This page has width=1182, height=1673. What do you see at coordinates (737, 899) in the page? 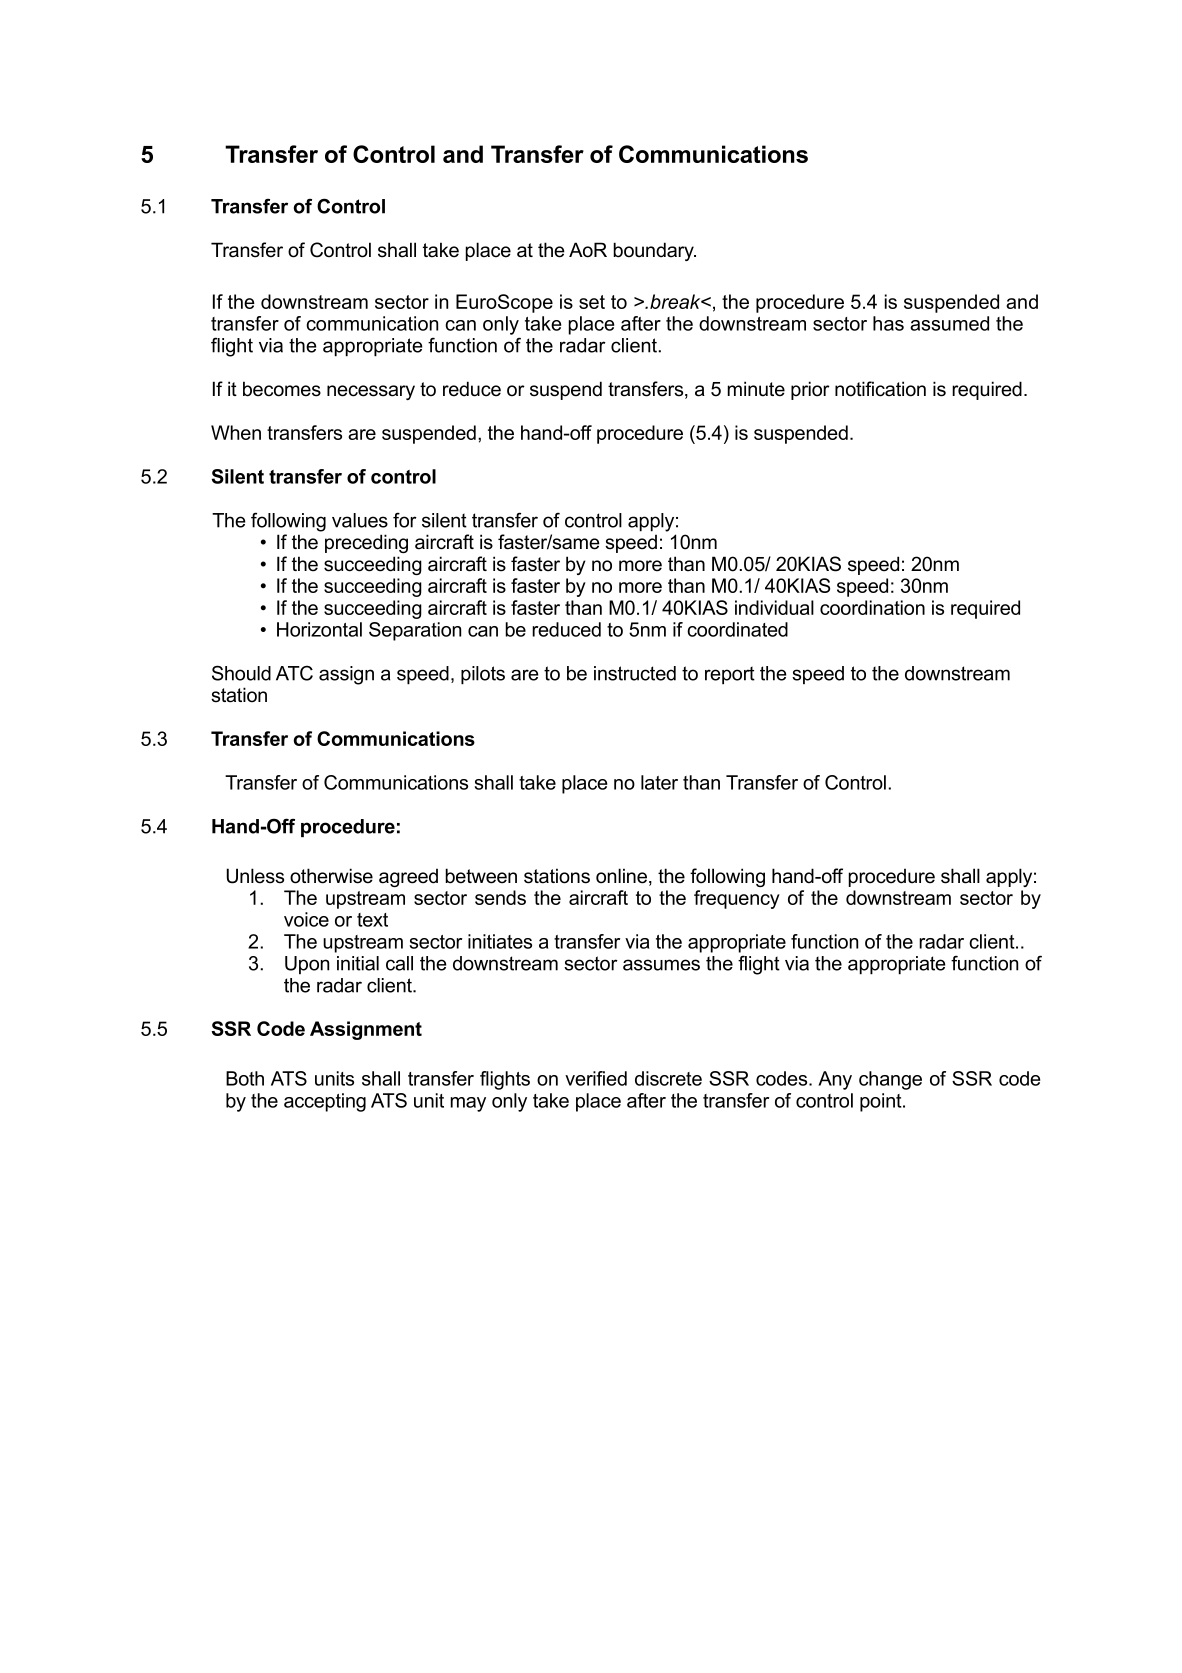
I see `frequency` at bounding box center [737, 899].
